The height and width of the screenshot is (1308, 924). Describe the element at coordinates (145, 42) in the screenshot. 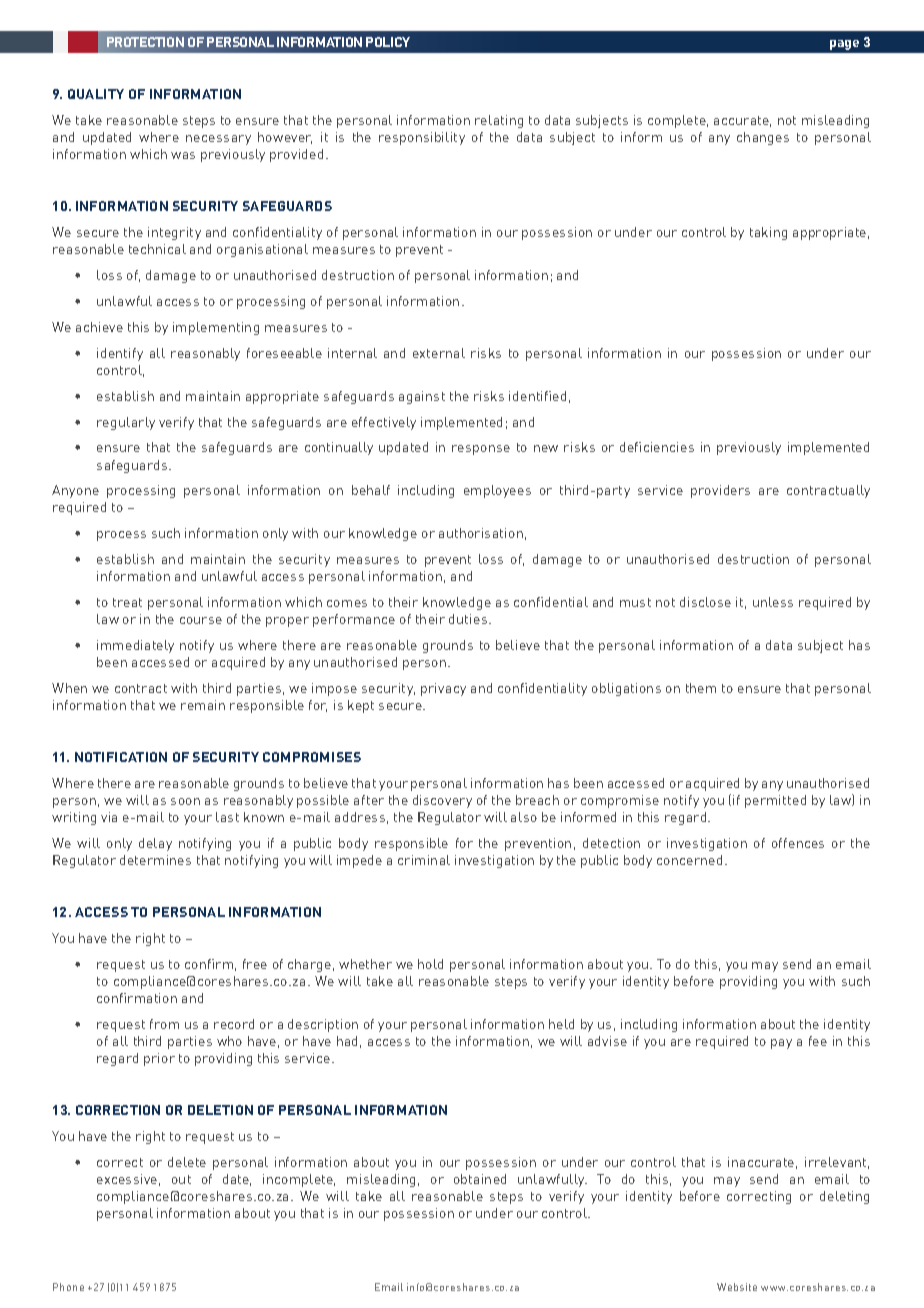

I see `PROTECTION` at that location.
